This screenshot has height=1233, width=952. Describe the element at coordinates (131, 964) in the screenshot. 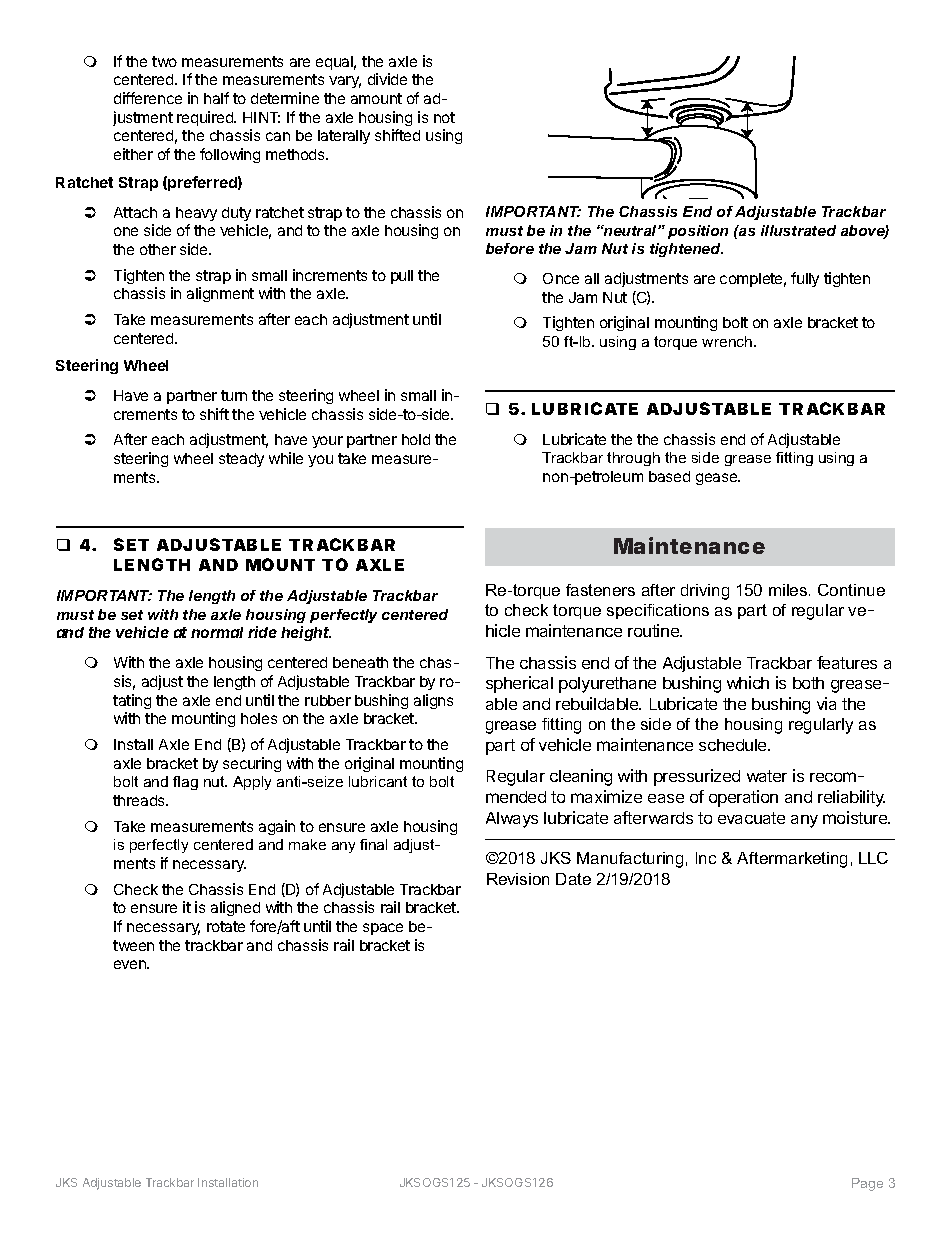

I see `even` at that location.
